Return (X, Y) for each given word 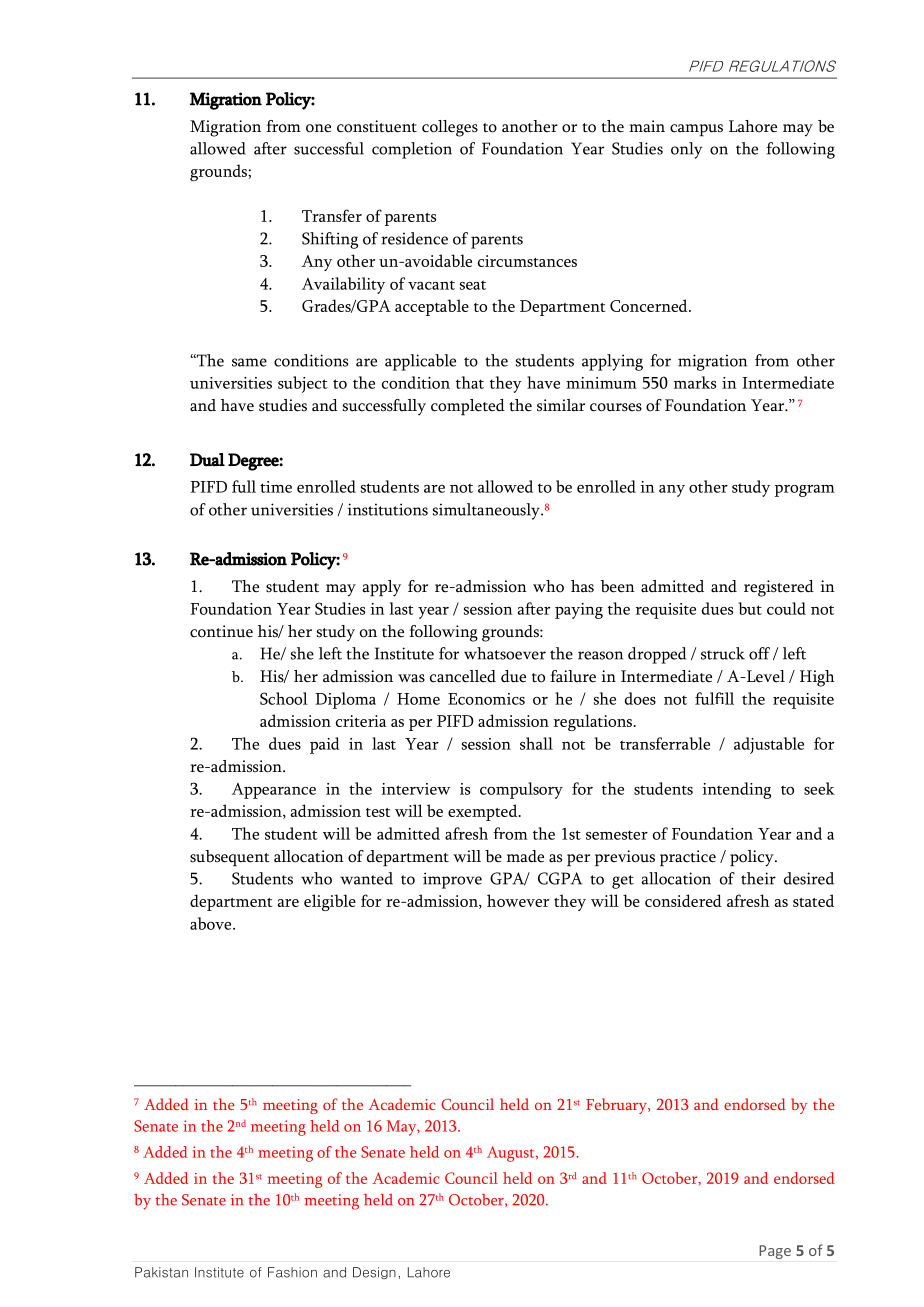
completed (468, 407)
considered (683, 900)
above (212, 923)
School (284, 698)
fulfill (714, 698)
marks (695, 382)
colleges (450, 128)
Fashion (292, 1272)
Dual (207, 460)
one (318, 128)
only (687, 150)
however (518, 900)
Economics (486, 699)
